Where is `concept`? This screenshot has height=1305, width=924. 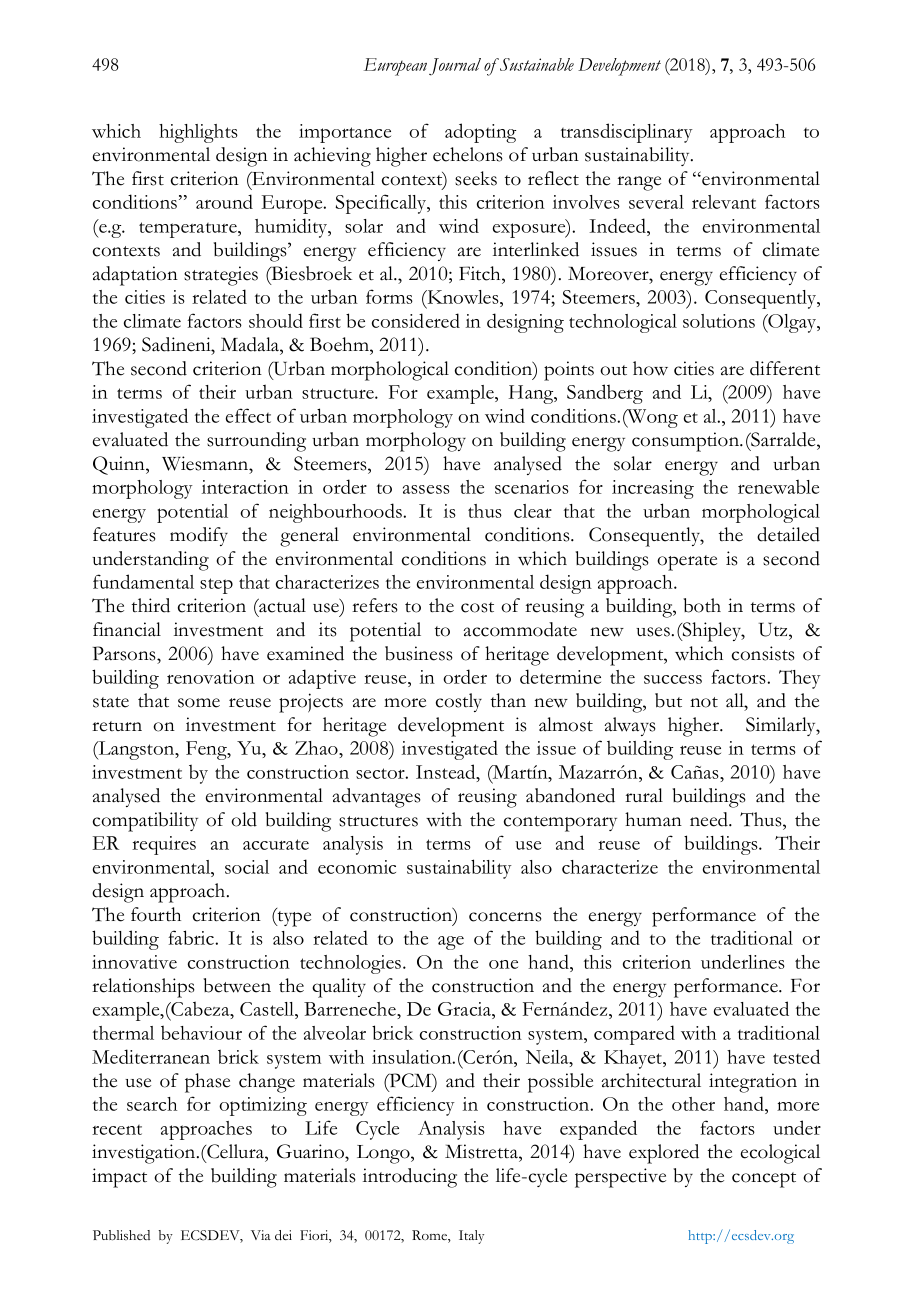 concept is located at coordinates (764, 1180).
